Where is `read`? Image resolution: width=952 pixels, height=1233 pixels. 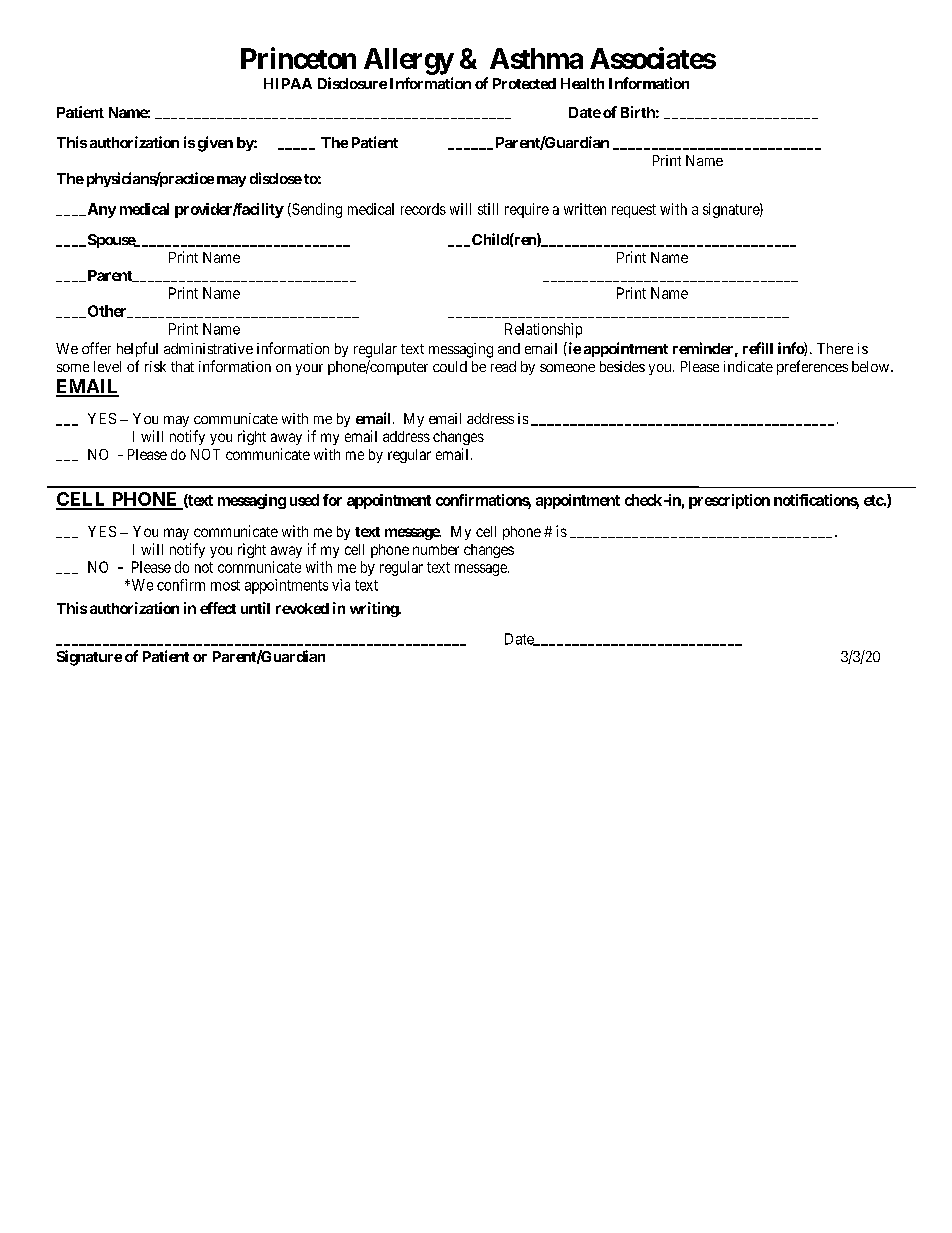 read is located at coordinates (503, 366).
